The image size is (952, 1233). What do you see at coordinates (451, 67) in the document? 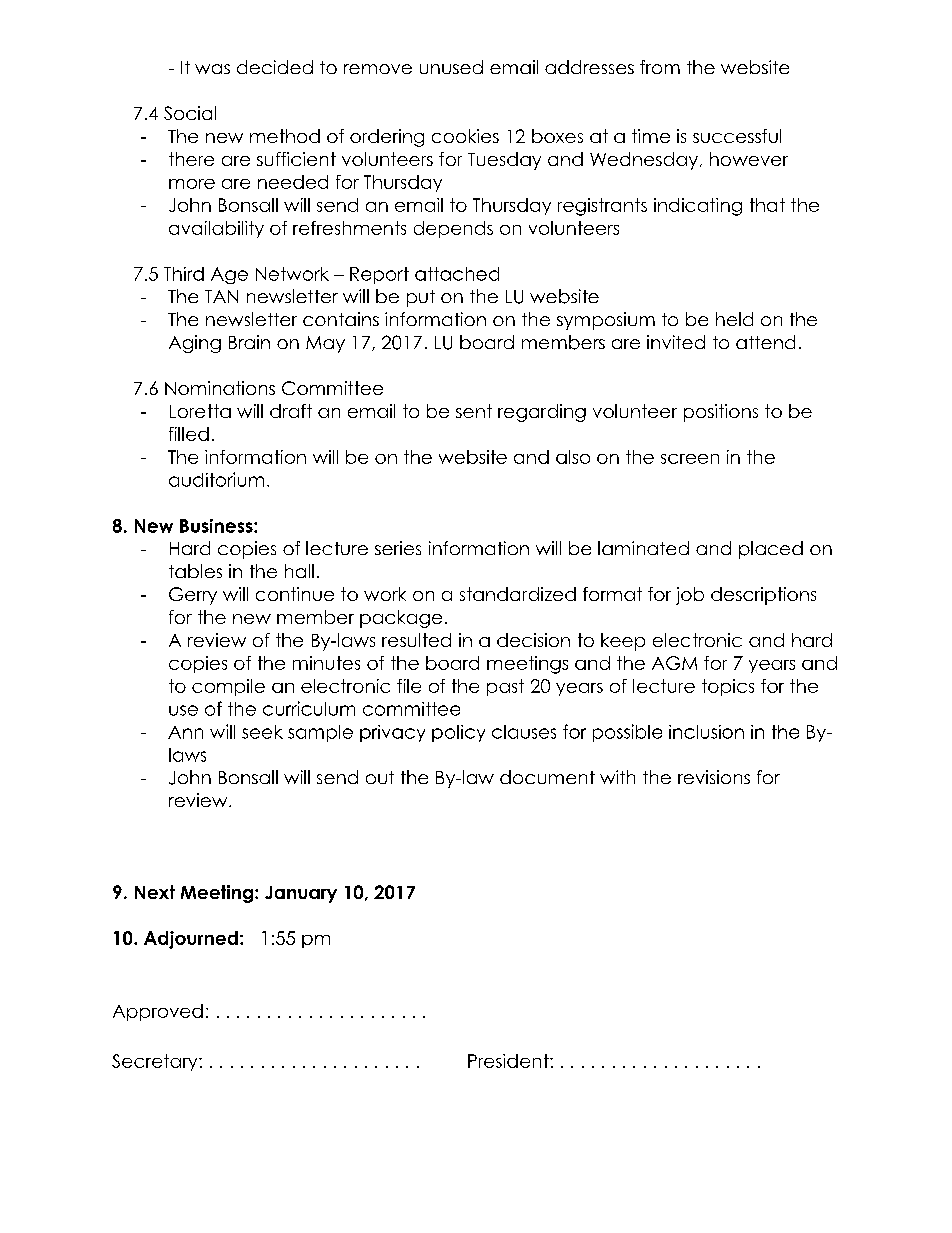
I see `unused` at bounding box center [451, 67].
